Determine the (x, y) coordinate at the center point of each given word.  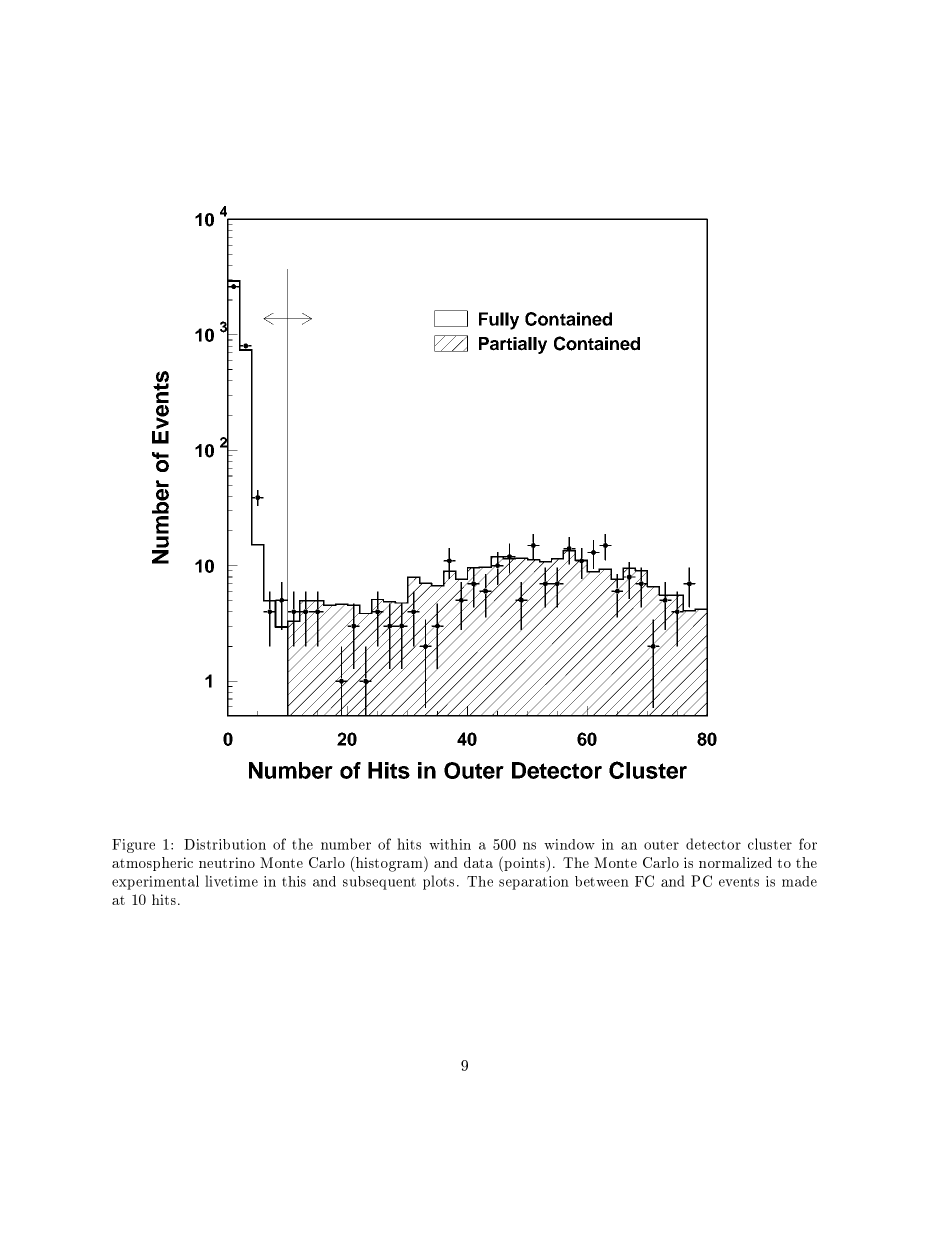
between (602, 881)
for (808, 844)
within (450, 844)
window (569, 844)
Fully (499, 321)
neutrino (227, 862)
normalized (735, 862)
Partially (513, 345)
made (799, 881)
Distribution (225, 844)
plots (438, 882)
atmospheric (152, 864)
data (478, 862)
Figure (133, 846)
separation (534, 883)
